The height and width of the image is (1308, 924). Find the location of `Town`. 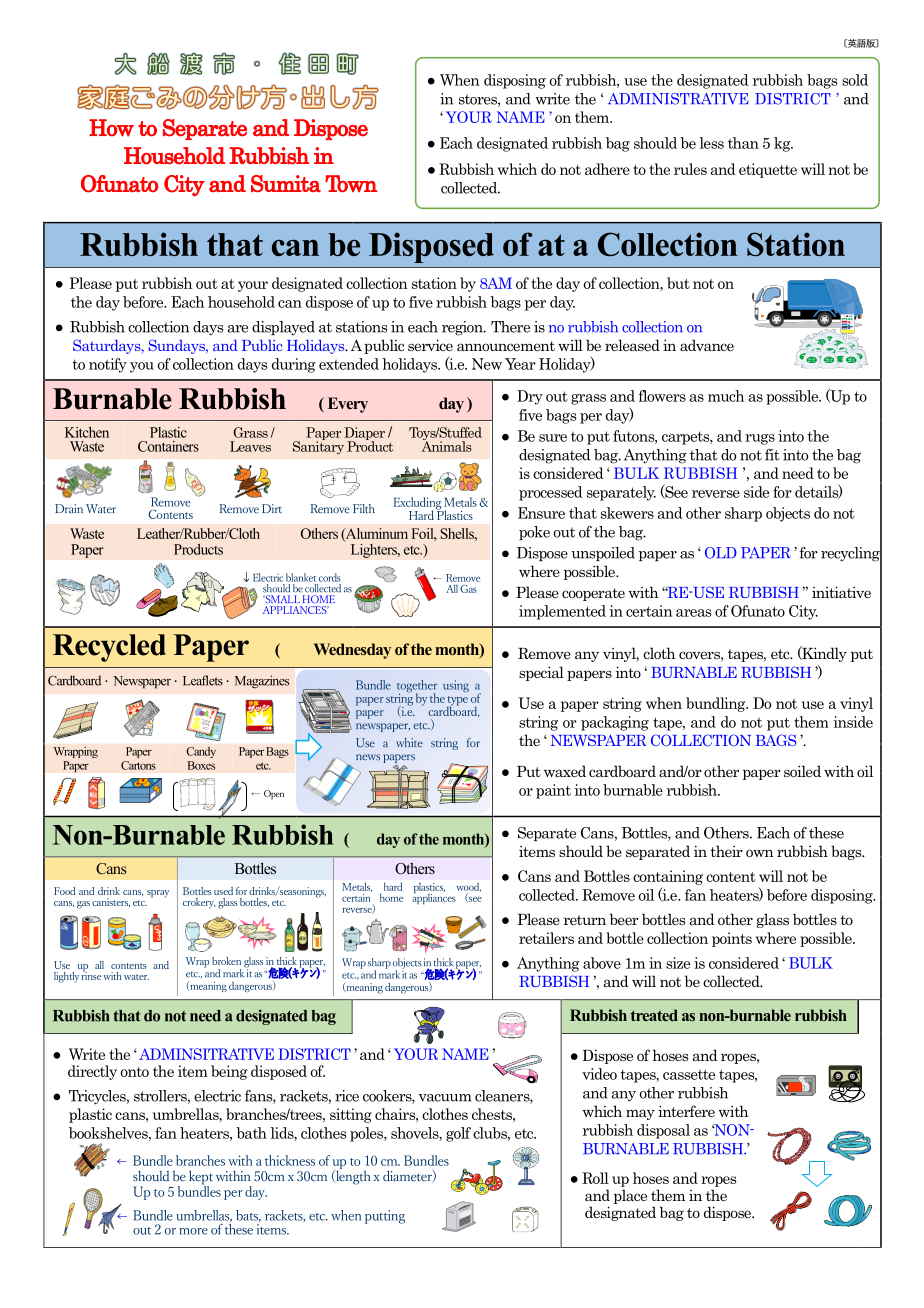

Town is located at coordinates (351, 183).
